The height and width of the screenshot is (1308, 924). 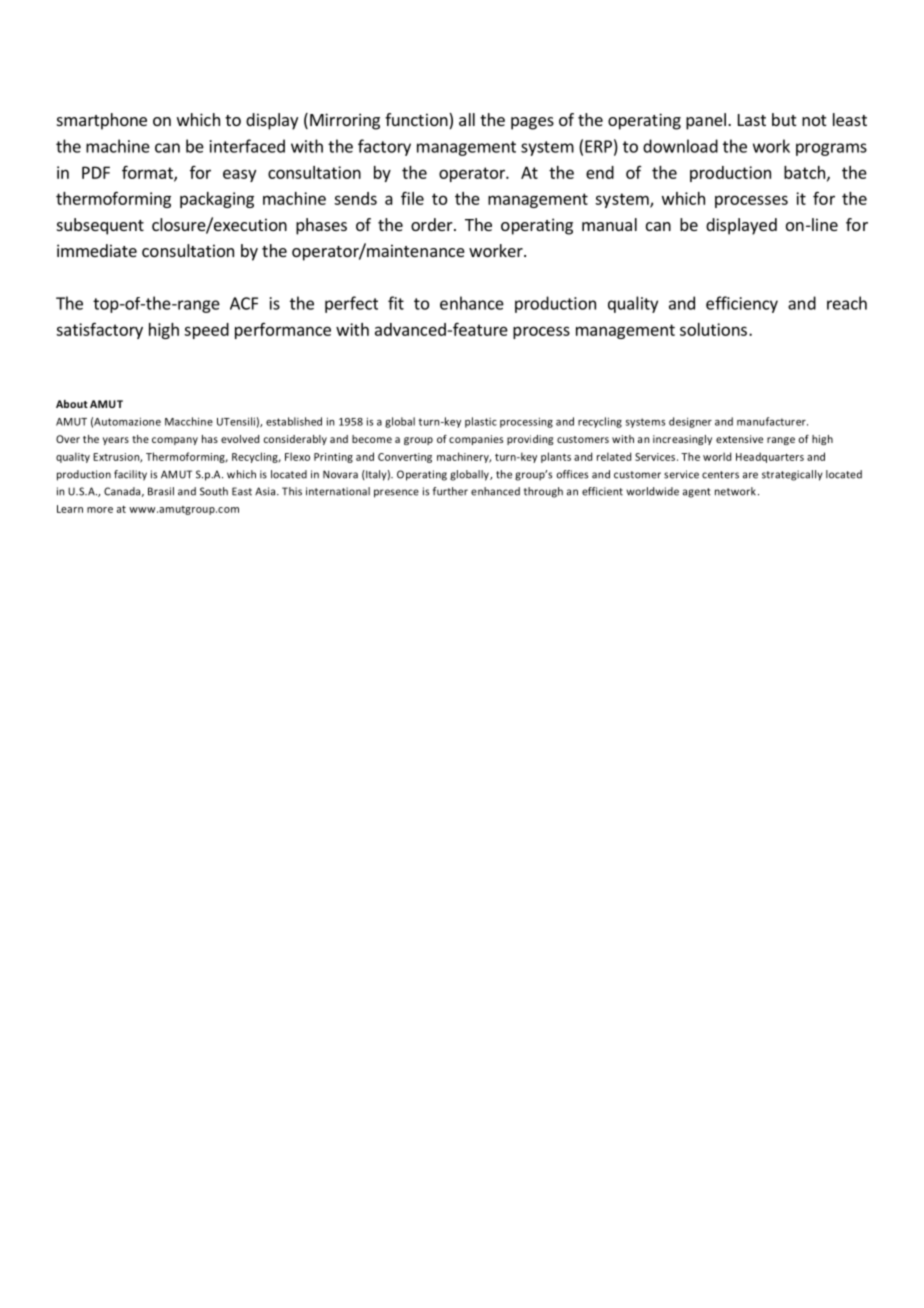 What do you see at coordinates (100, 226) in the screenshot?
I see `subsequent` at bounding box center [100, 226].
